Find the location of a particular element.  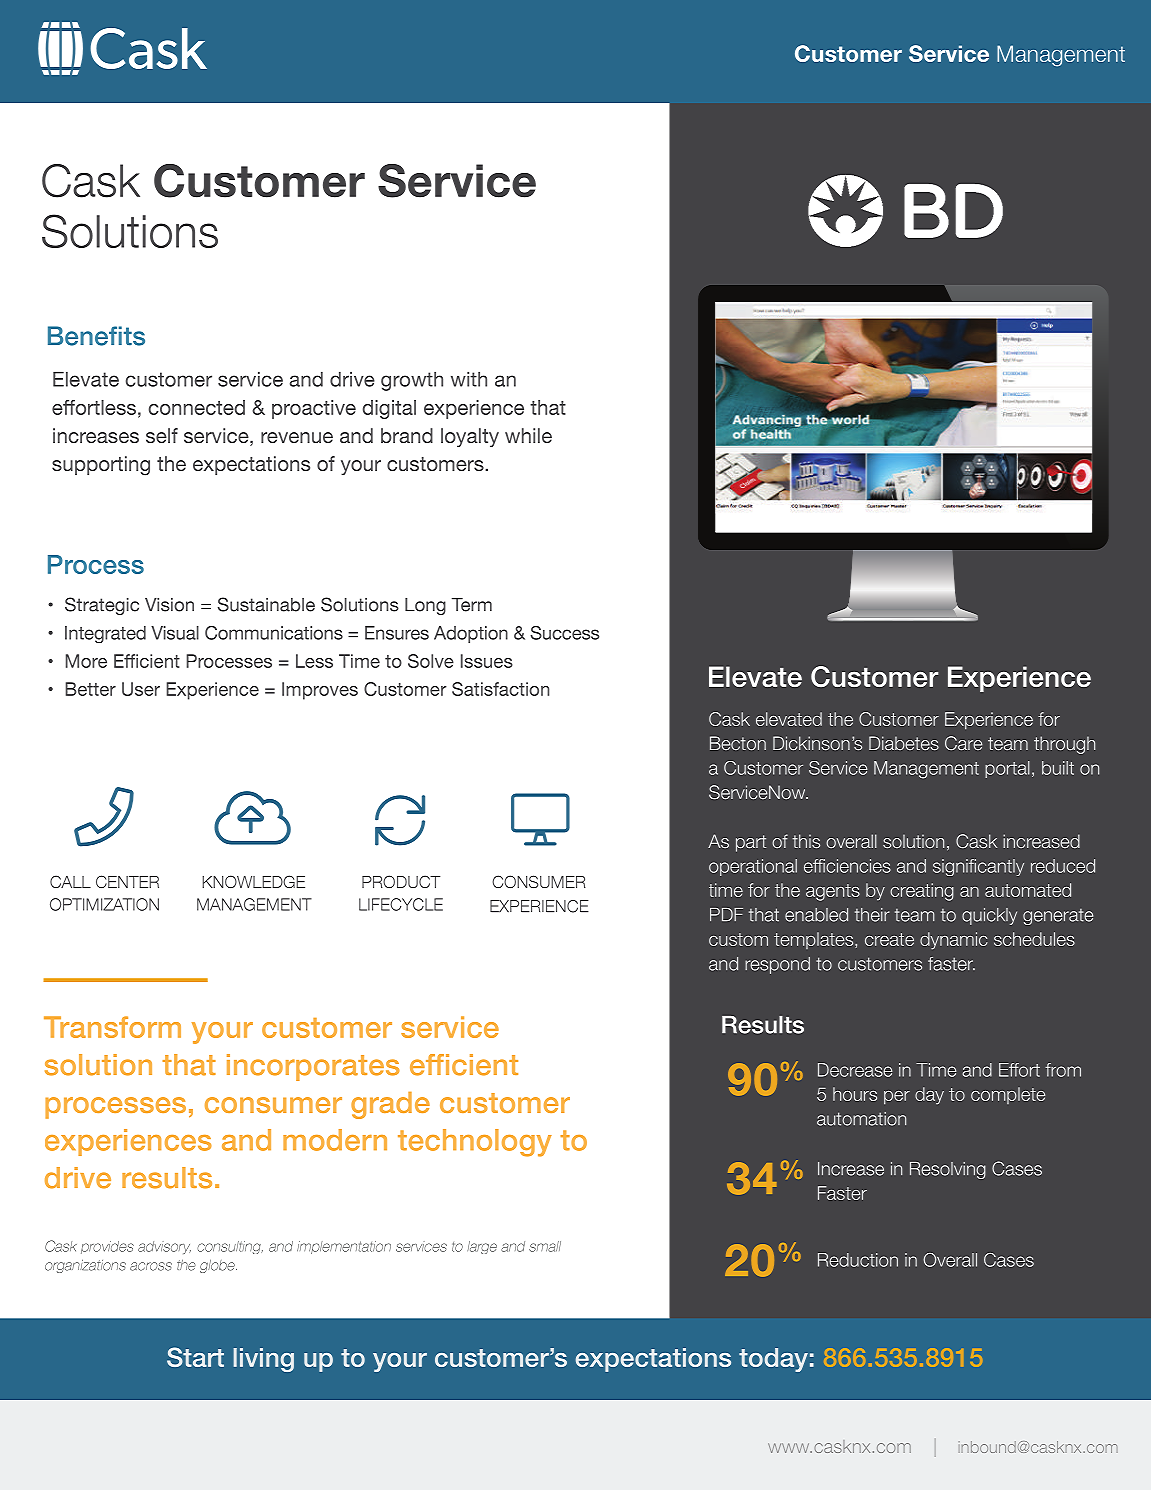

while is located at coordinates (528, 435).
